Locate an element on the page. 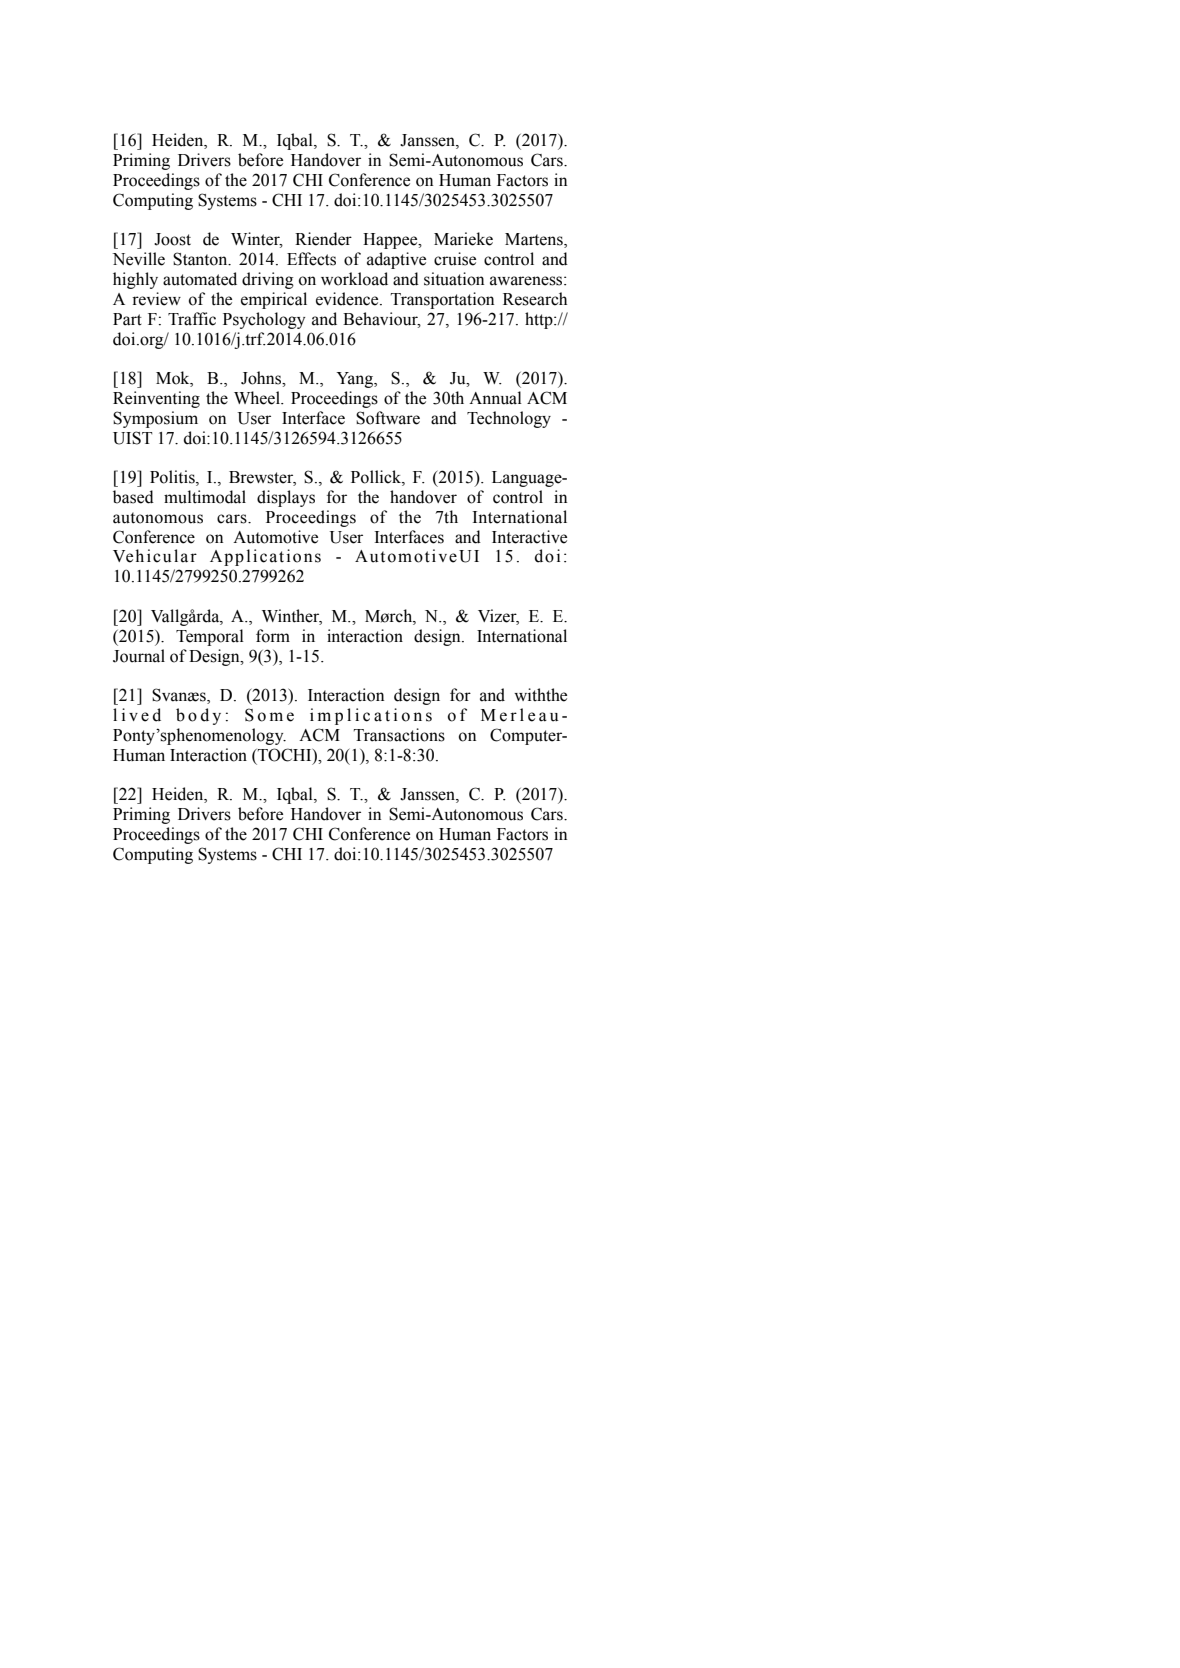 The width and height of the document is (1180, 1668). Effects is located at coordinates (311, 259).
